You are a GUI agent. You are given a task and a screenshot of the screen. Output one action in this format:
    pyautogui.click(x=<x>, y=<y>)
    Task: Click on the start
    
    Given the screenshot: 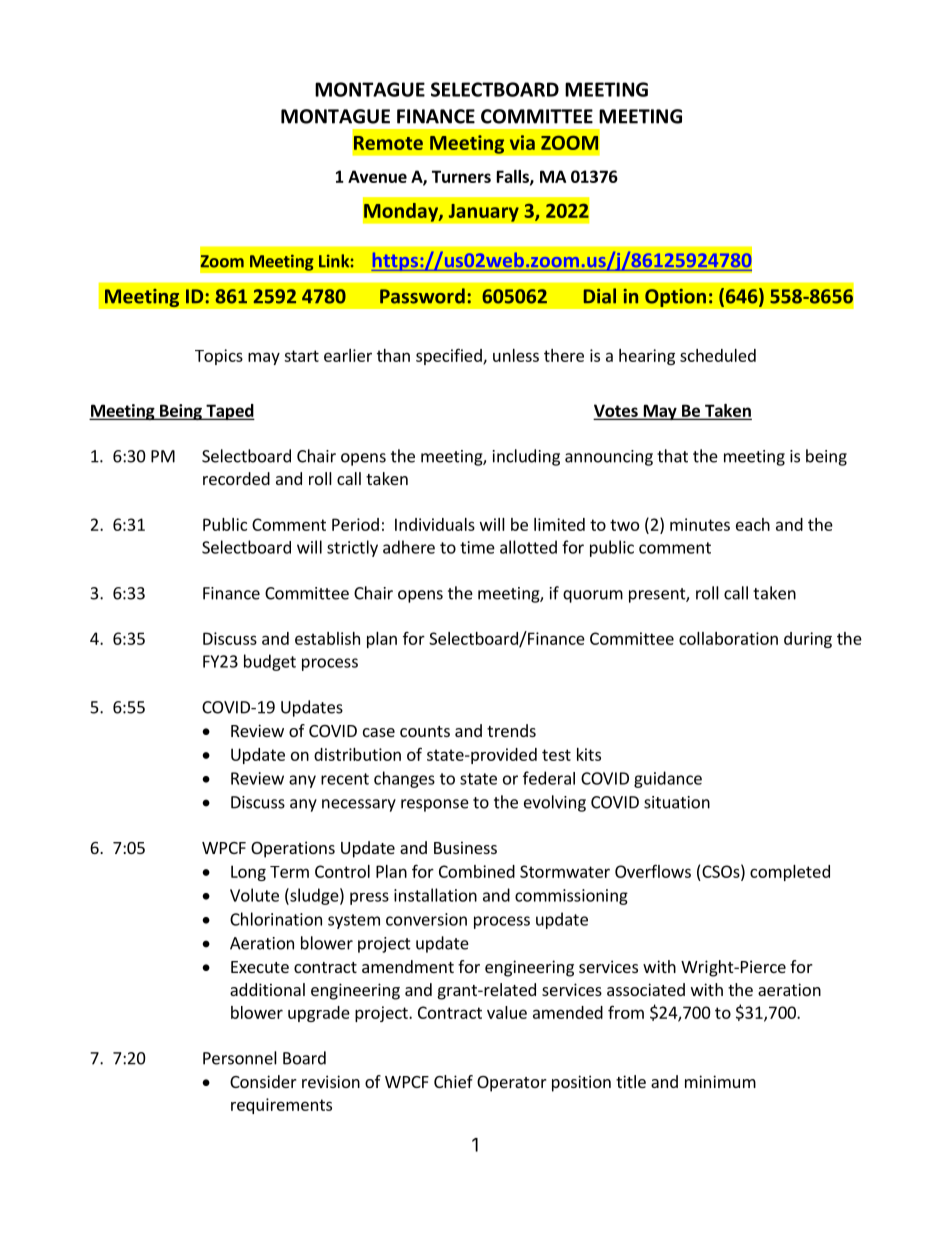 What is the action you would take?
    pyautogui.click(x=301, y=356)
